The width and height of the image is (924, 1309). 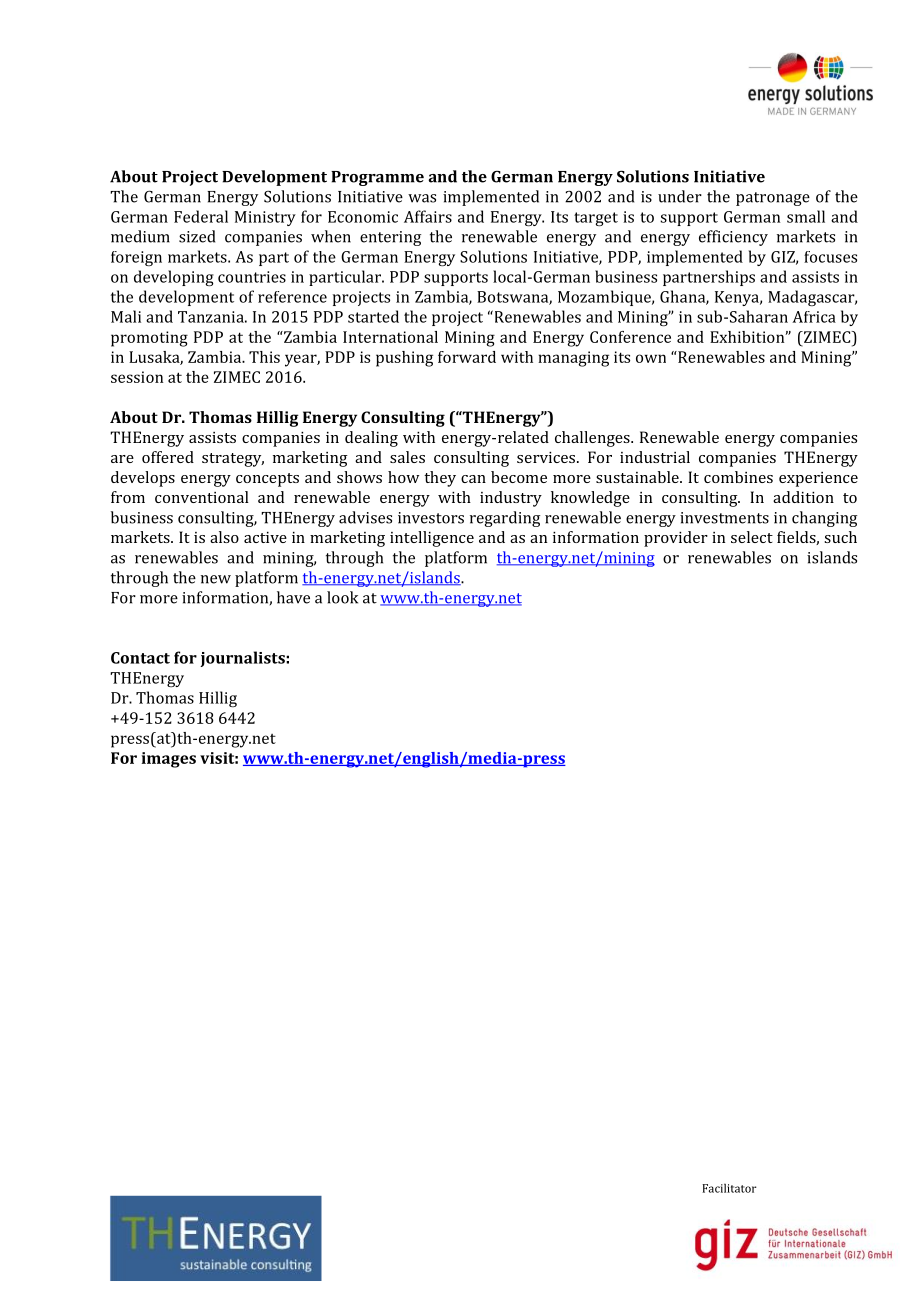 I want to click on Federal, so click(x=201, y=216).
